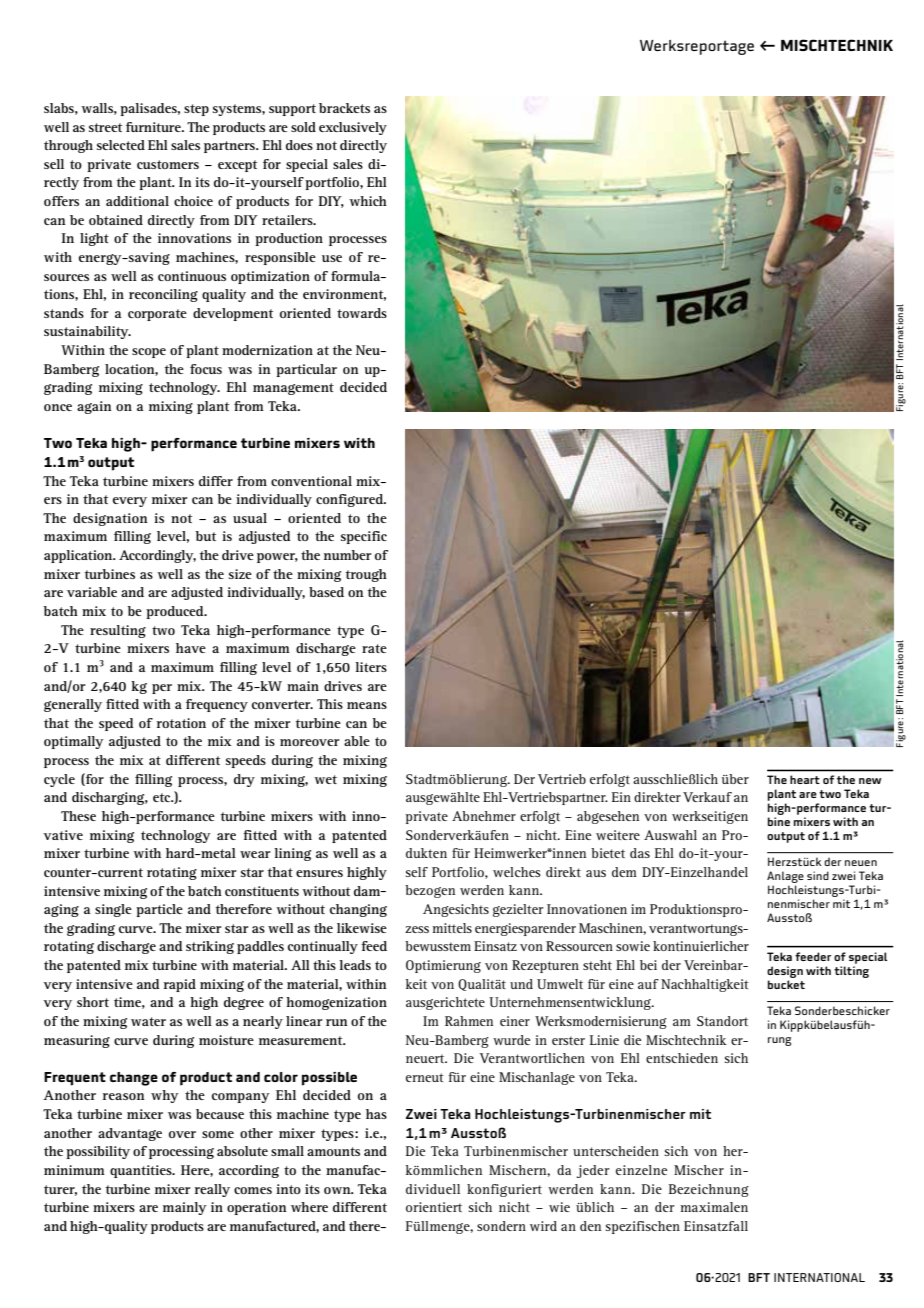 This page has width=924, height=1308. I want to click on wird, so click(543, 1226).
